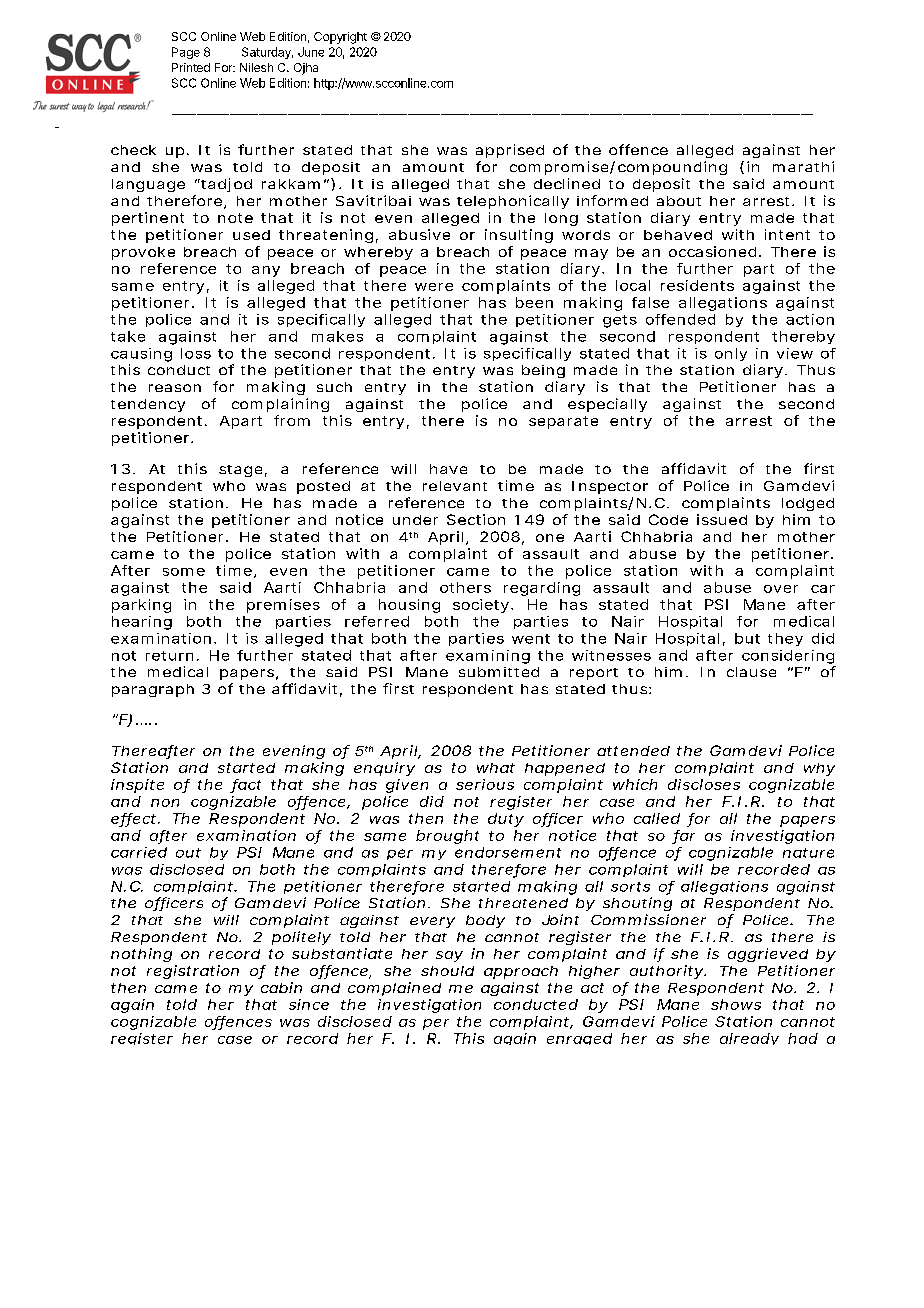 The height and width of the image is (1308, 924). I want to click on some, so click(184, 572).
